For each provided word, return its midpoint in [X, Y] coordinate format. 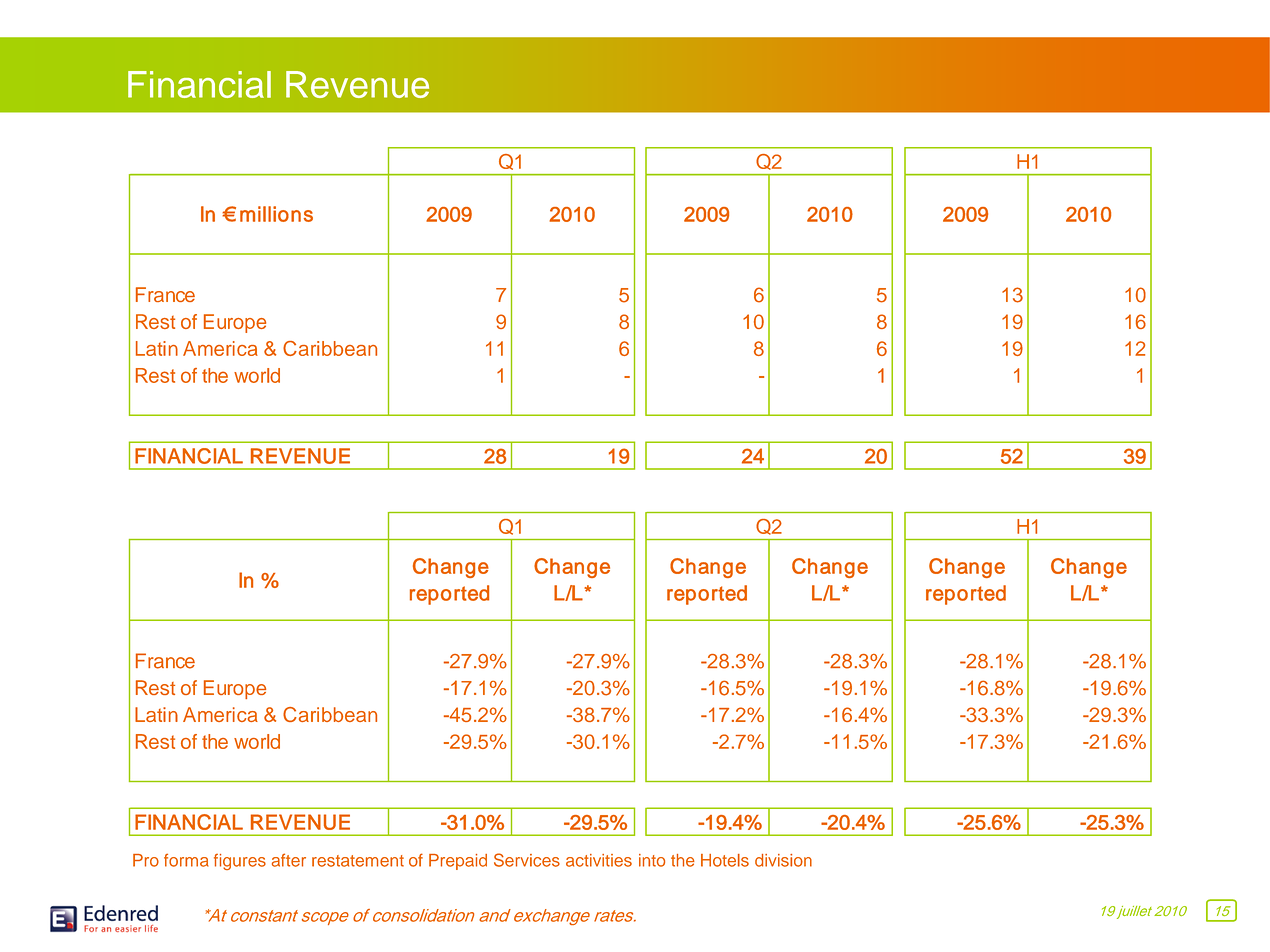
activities [599, 860]
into [652, 860]
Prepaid [458, 862]
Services [527, 860]
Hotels [725, 860]
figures [240, 862]
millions [276, 214]
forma [186, 860]
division [783, 860]
